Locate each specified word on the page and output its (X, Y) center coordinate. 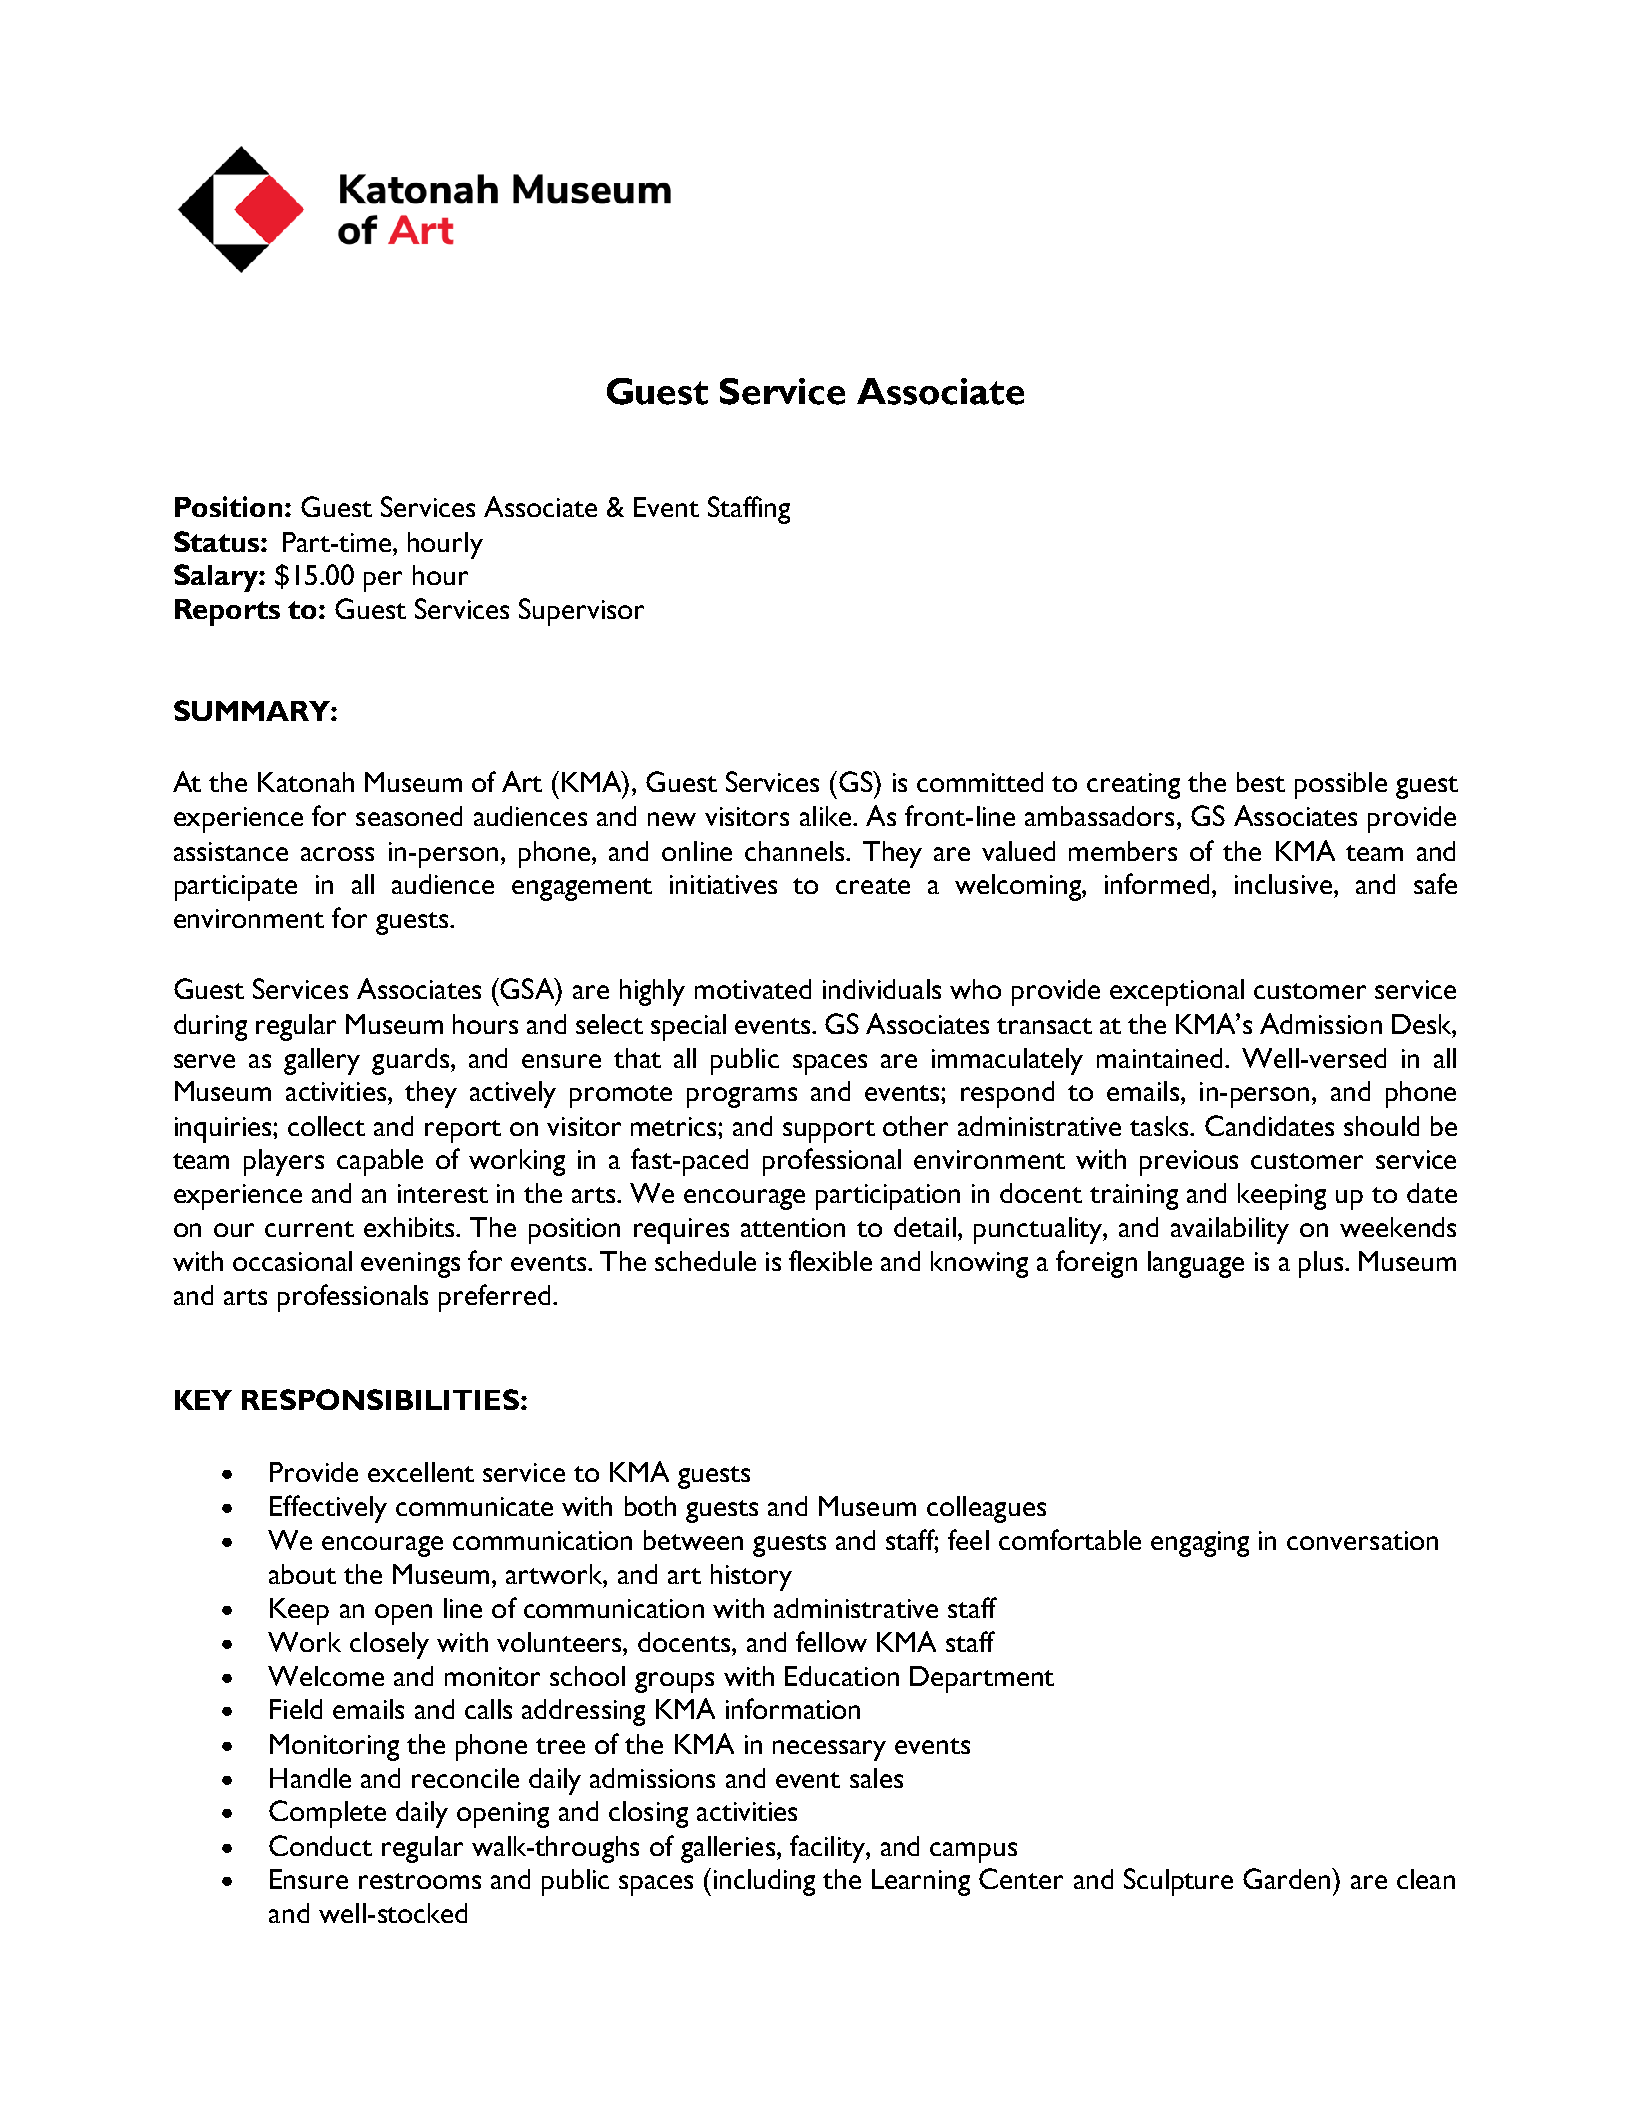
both (650, 1506)
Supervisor (581, 612)
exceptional (1177, 992)
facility (828, 1849)
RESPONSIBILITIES (380, 1399)
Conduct (320, 1845)
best (1261, 782)
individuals (882, 989)
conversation (1362, 1540)
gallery (322, 1061)
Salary (217, 578)
